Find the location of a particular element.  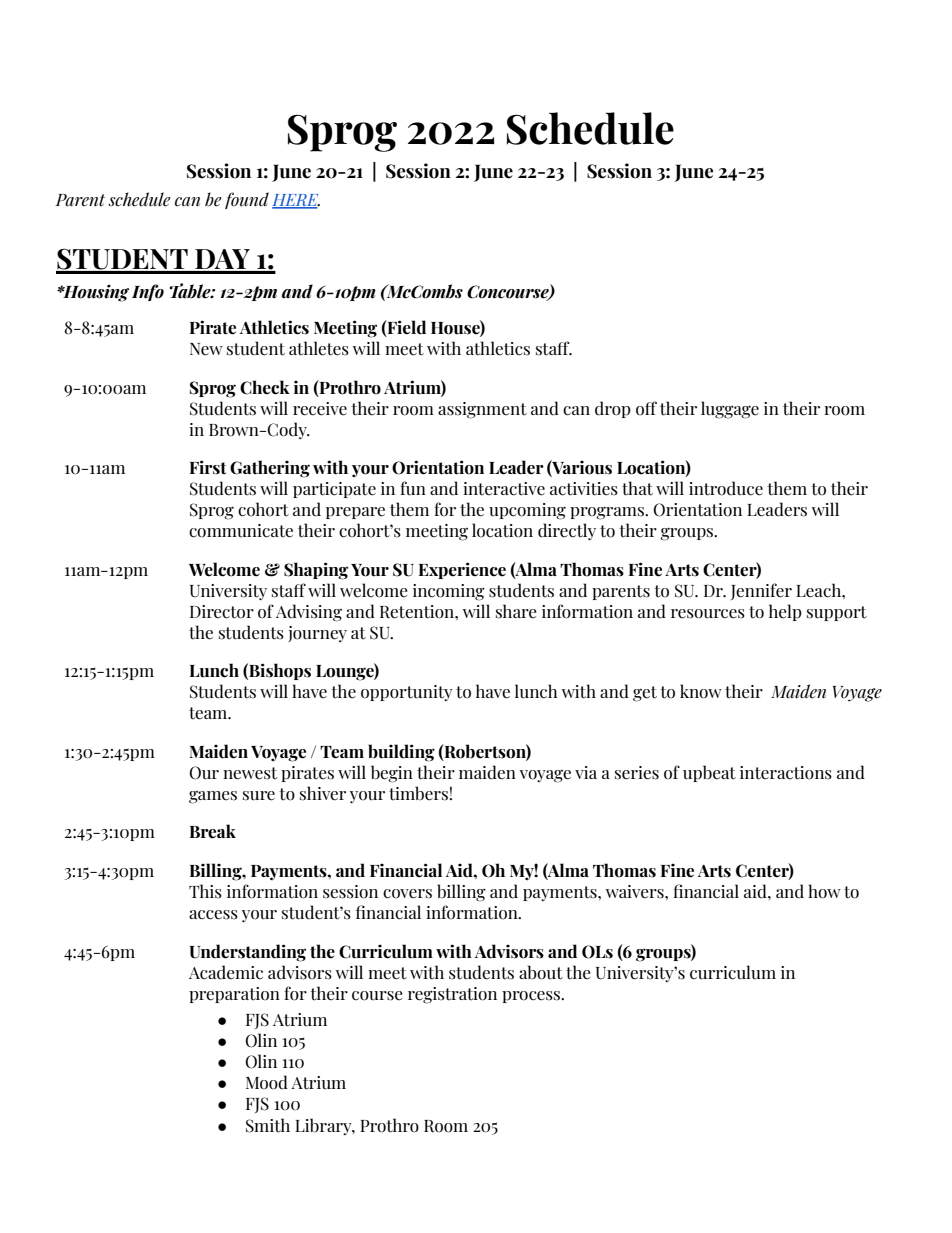

about is located at coordinates (541, 972).
